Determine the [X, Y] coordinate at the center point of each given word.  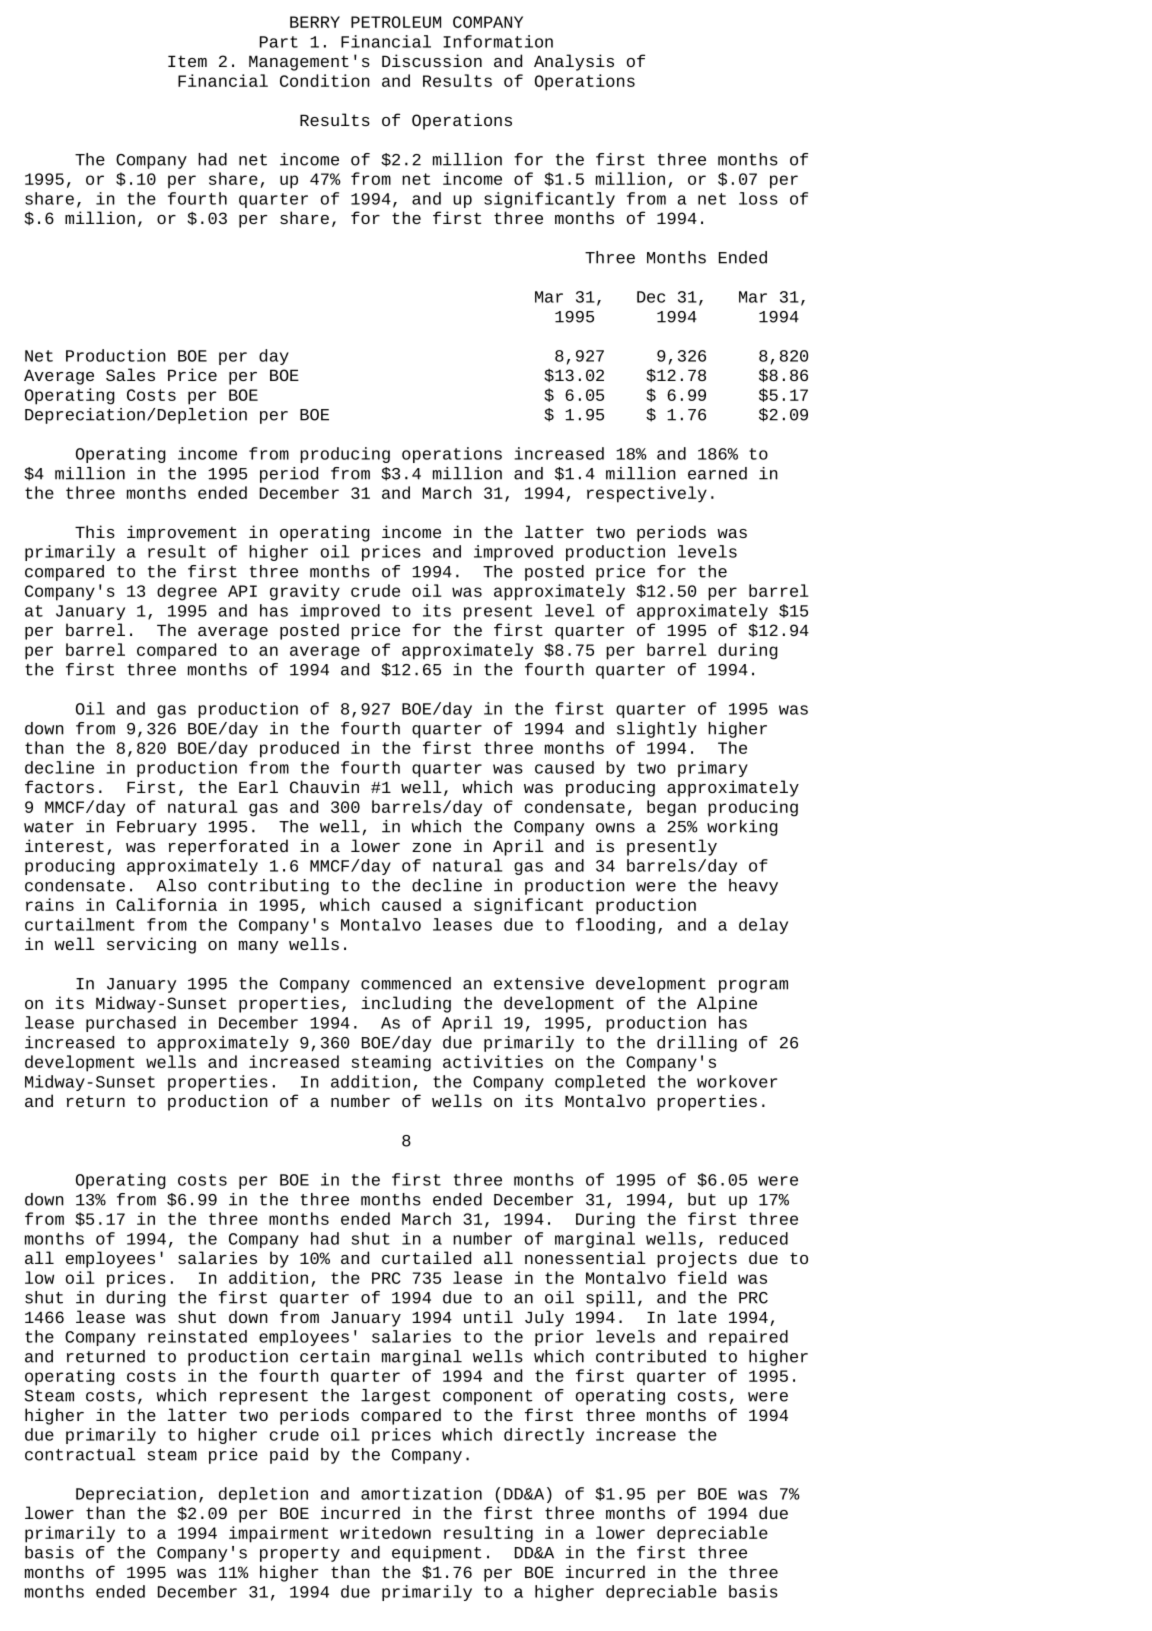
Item [187, 61]
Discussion [432, 60]
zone [431, 847]
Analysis [574, 62]
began [671, 808]
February [157, 828]
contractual [80, 1454]
